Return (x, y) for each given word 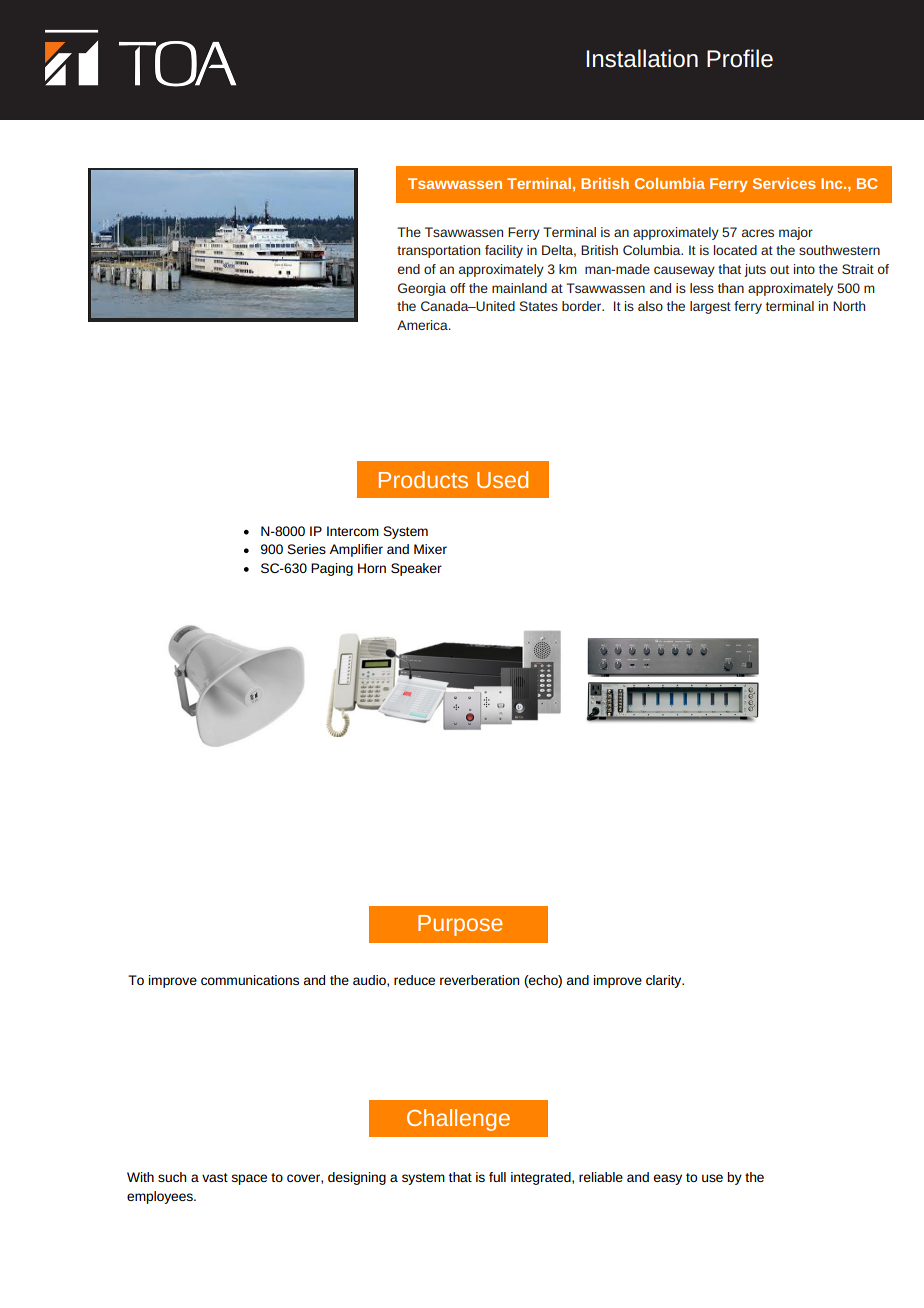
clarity (665, 981)
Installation (642, 58)
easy (668, 1179)
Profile (740, 58)
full (497, 1177)
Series (306, 549)
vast (215, 1177)
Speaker (416, 569)
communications (250, 980)
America (423, 325)
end (409, 269)
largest (710, 307)
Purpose (460, 925)
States (539, 306)
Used (502, 479)
